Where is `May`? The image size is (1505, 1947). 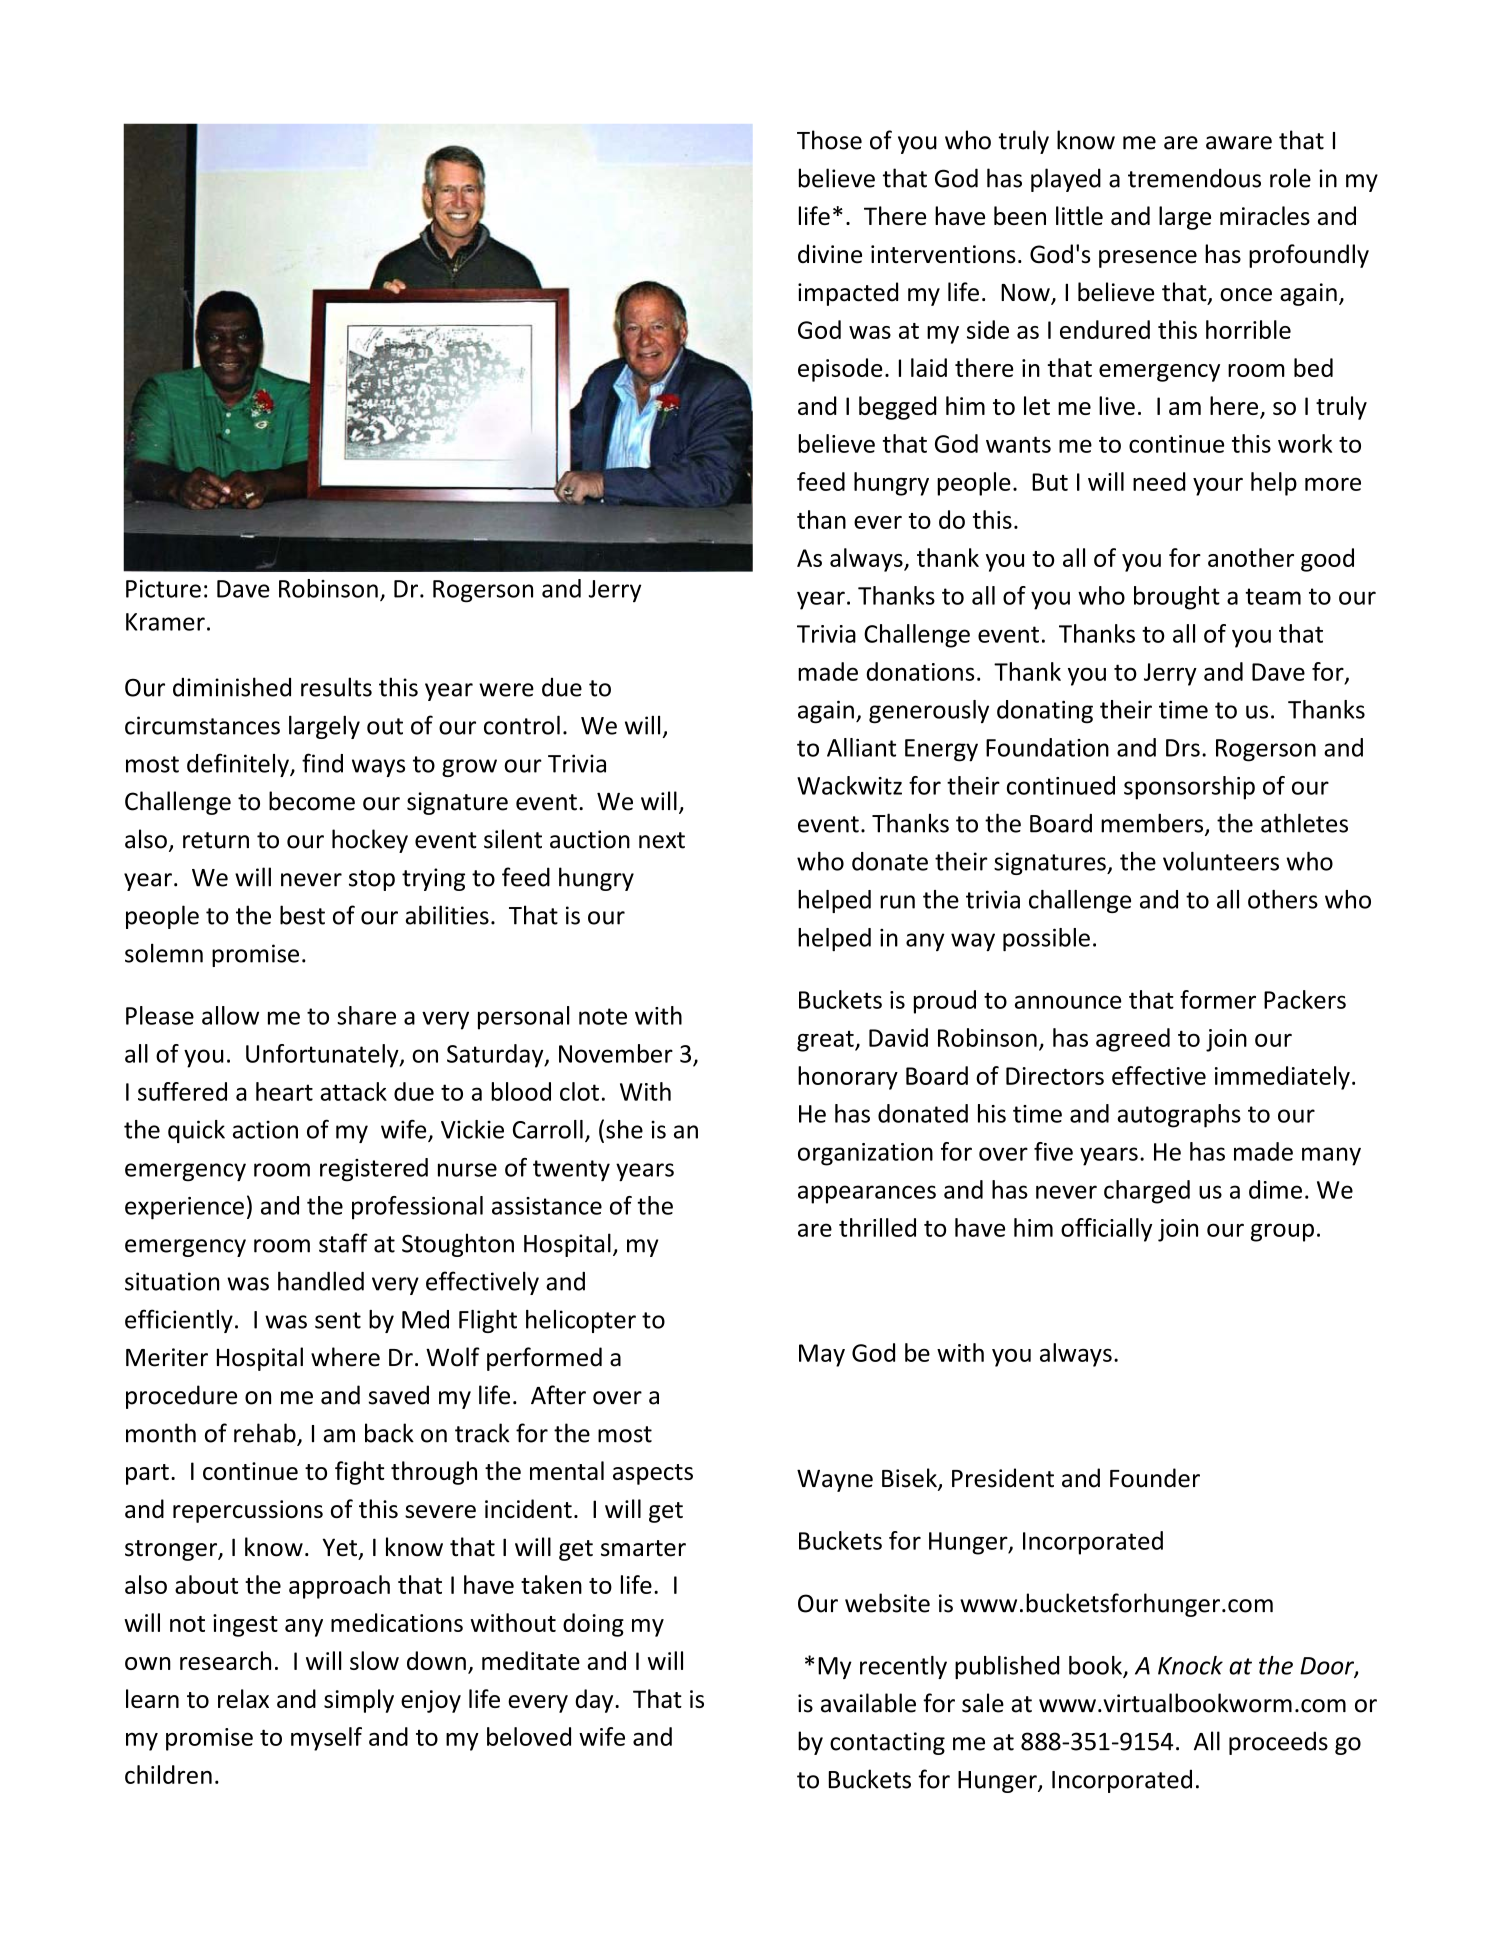 May is located at coordinates (822, 1355).
